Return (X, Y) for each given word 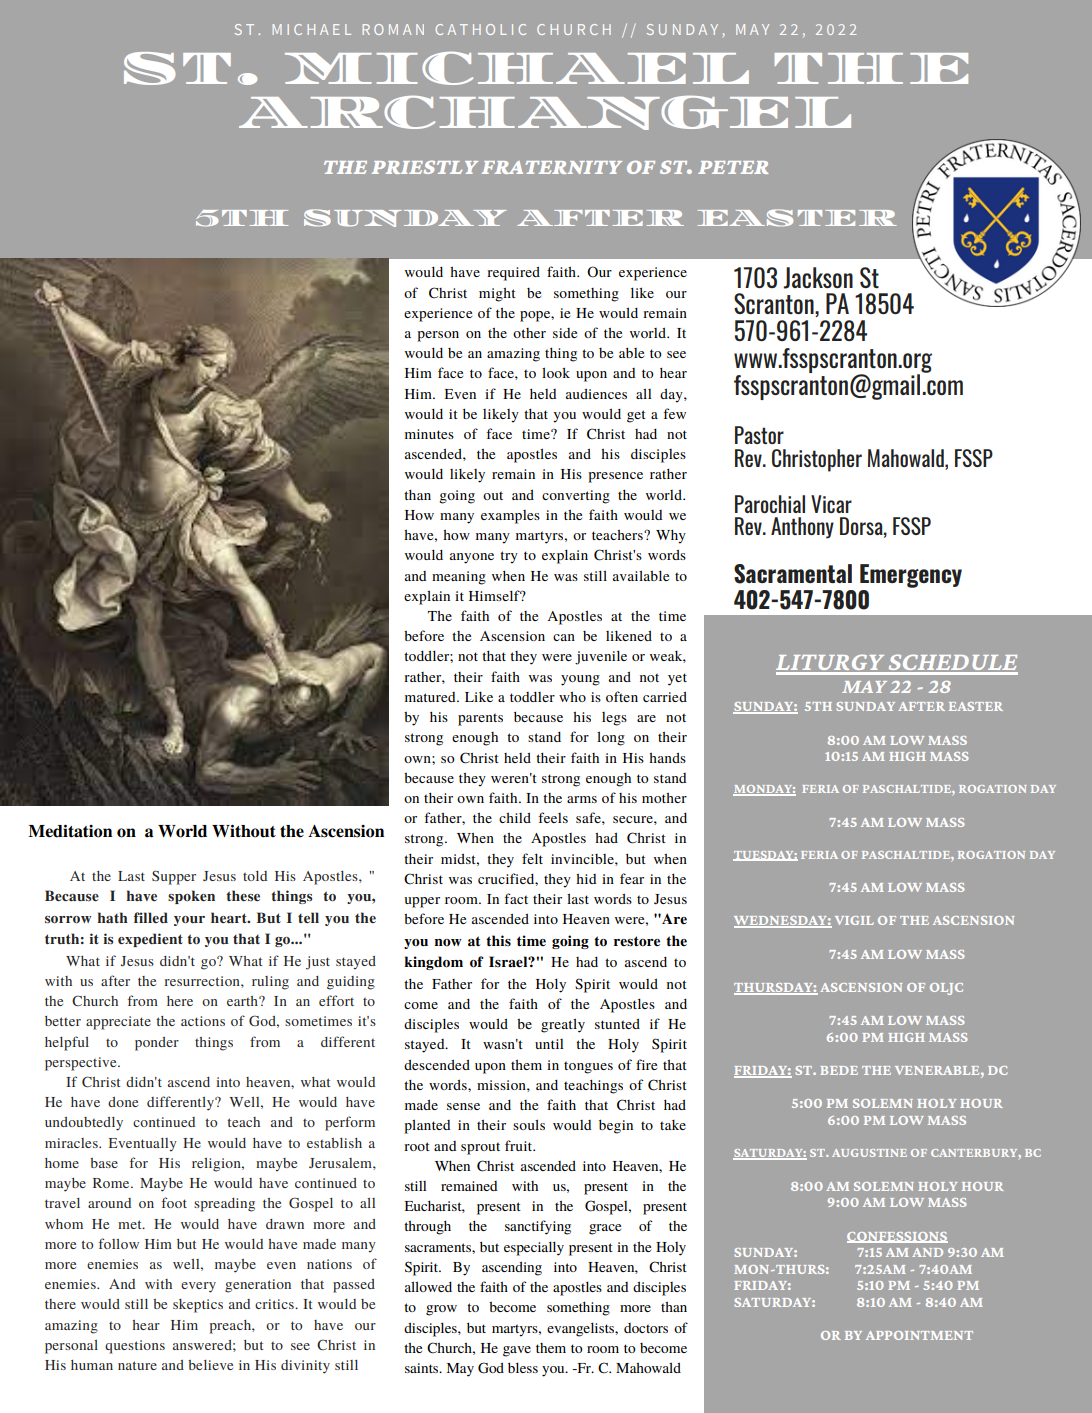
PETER (733, 167)
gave (517, 1351)
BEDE (839, 1070)
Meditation (70, 831)
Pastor (759, 435)
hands (667, 757)
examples (510, 517)
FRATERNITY (552, 167)
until (549, 1044)
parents (480, 719)
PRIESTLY (425, 167)
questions (135, 1347)
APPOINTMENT (919, 1335)
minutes (429, 434)
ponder (157, 1044)
